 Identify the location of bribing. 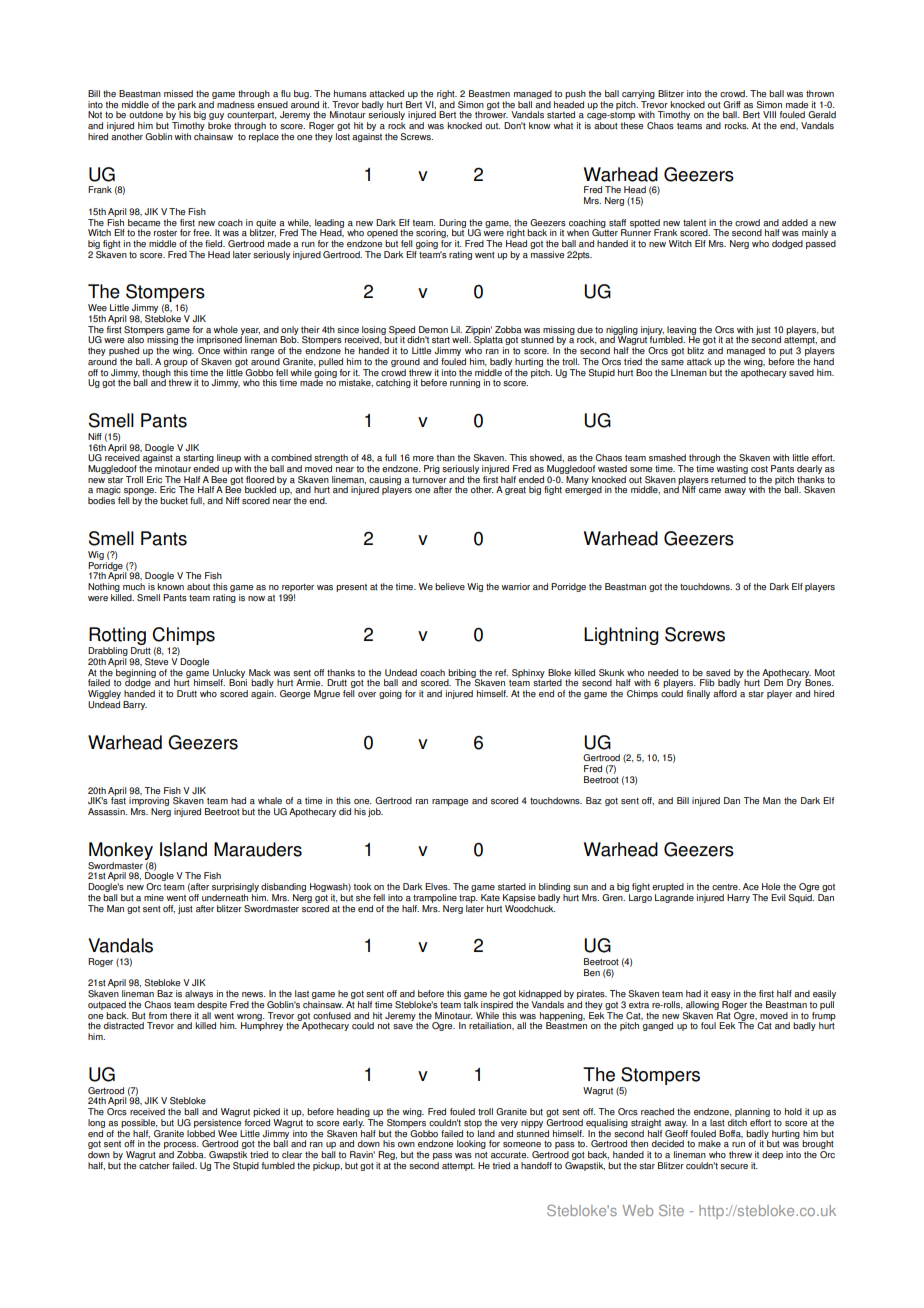
(462, 674).
